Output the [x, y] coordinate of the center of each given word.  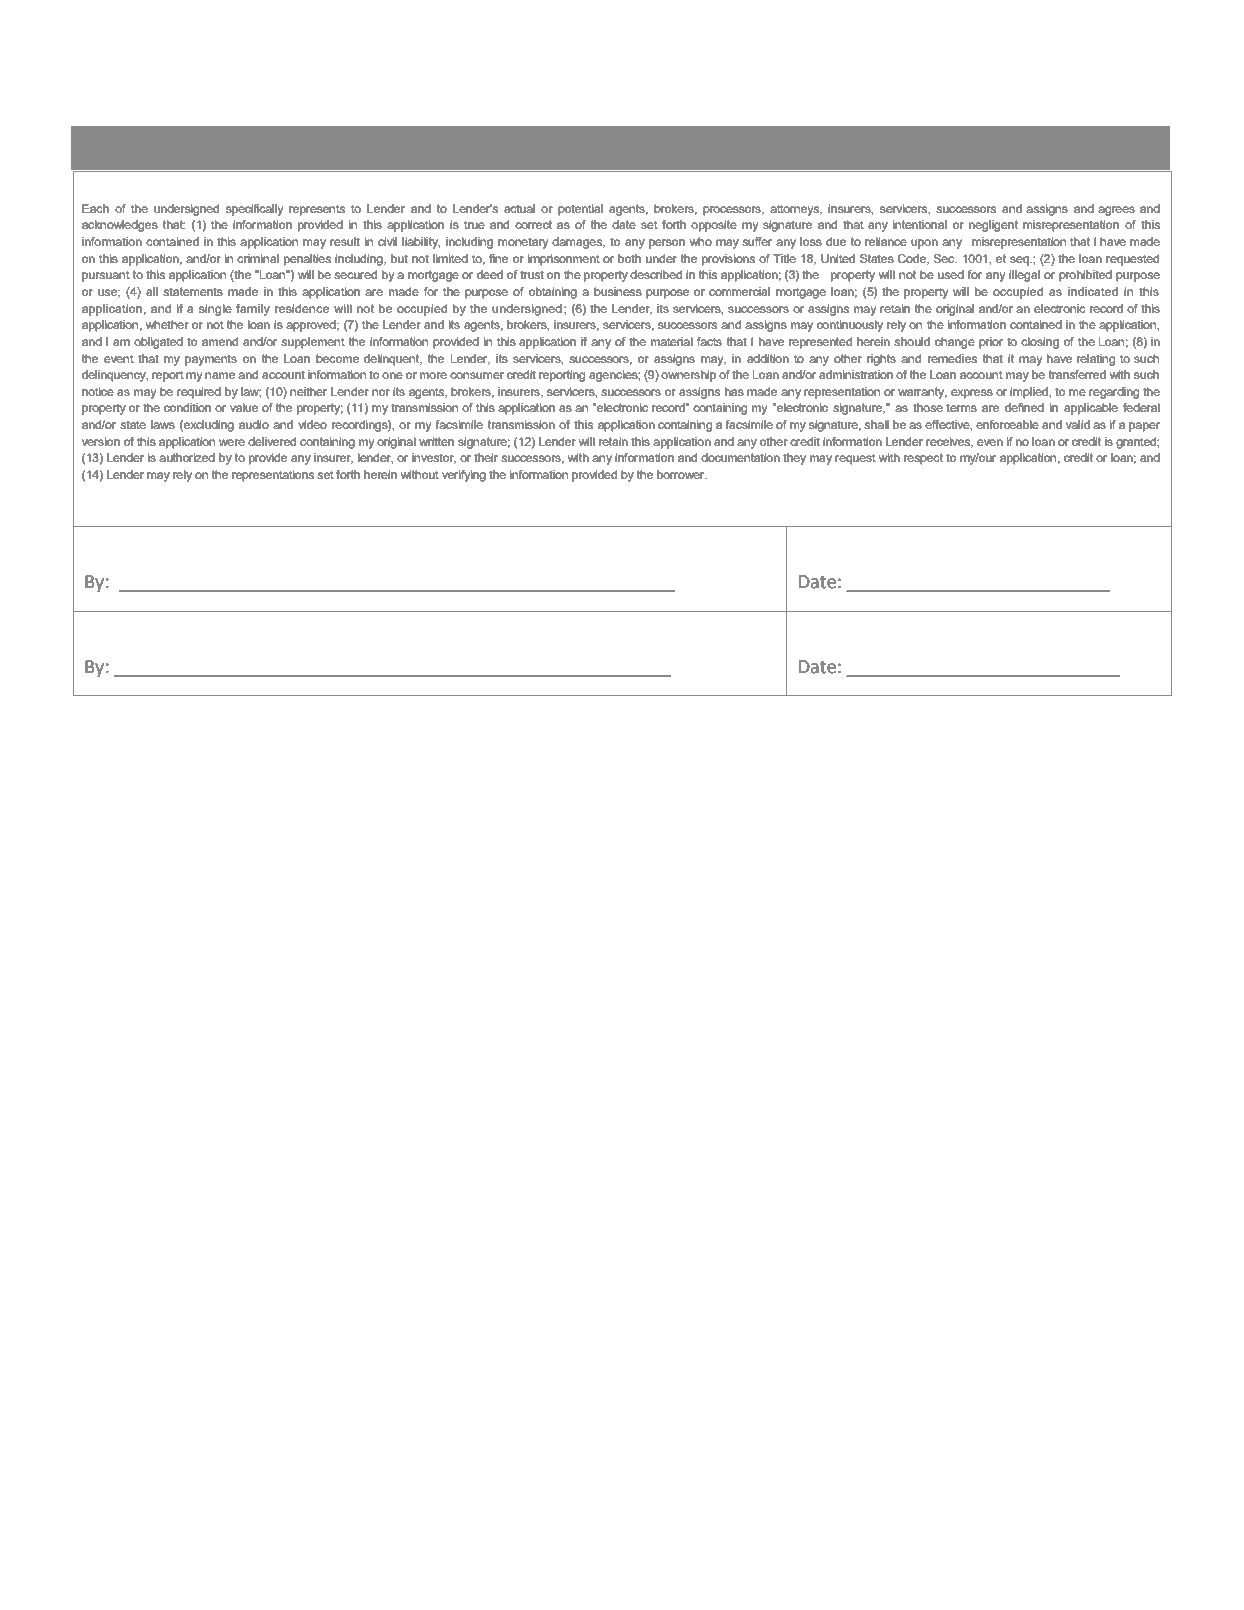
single [215, 310]
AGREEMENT [766, 151]
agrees [1116, 211]
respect [923, 459]
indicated [1093, 291]
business [618, 291]
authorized [187, 457]
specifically [254, 210]
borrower [682, 474]
